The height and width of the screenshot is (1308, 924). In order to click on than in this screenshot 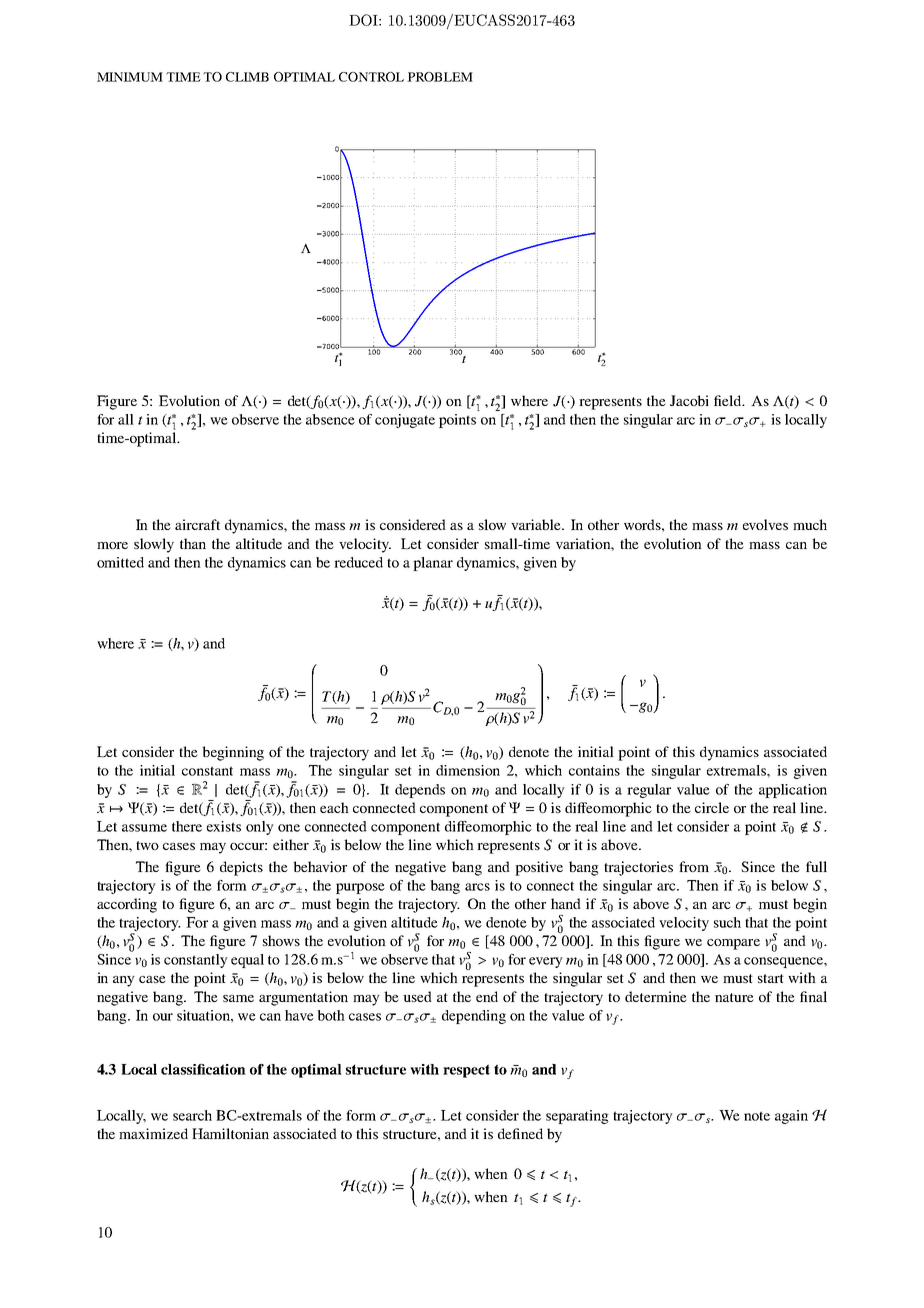, I will do `click(193, 543)`.
